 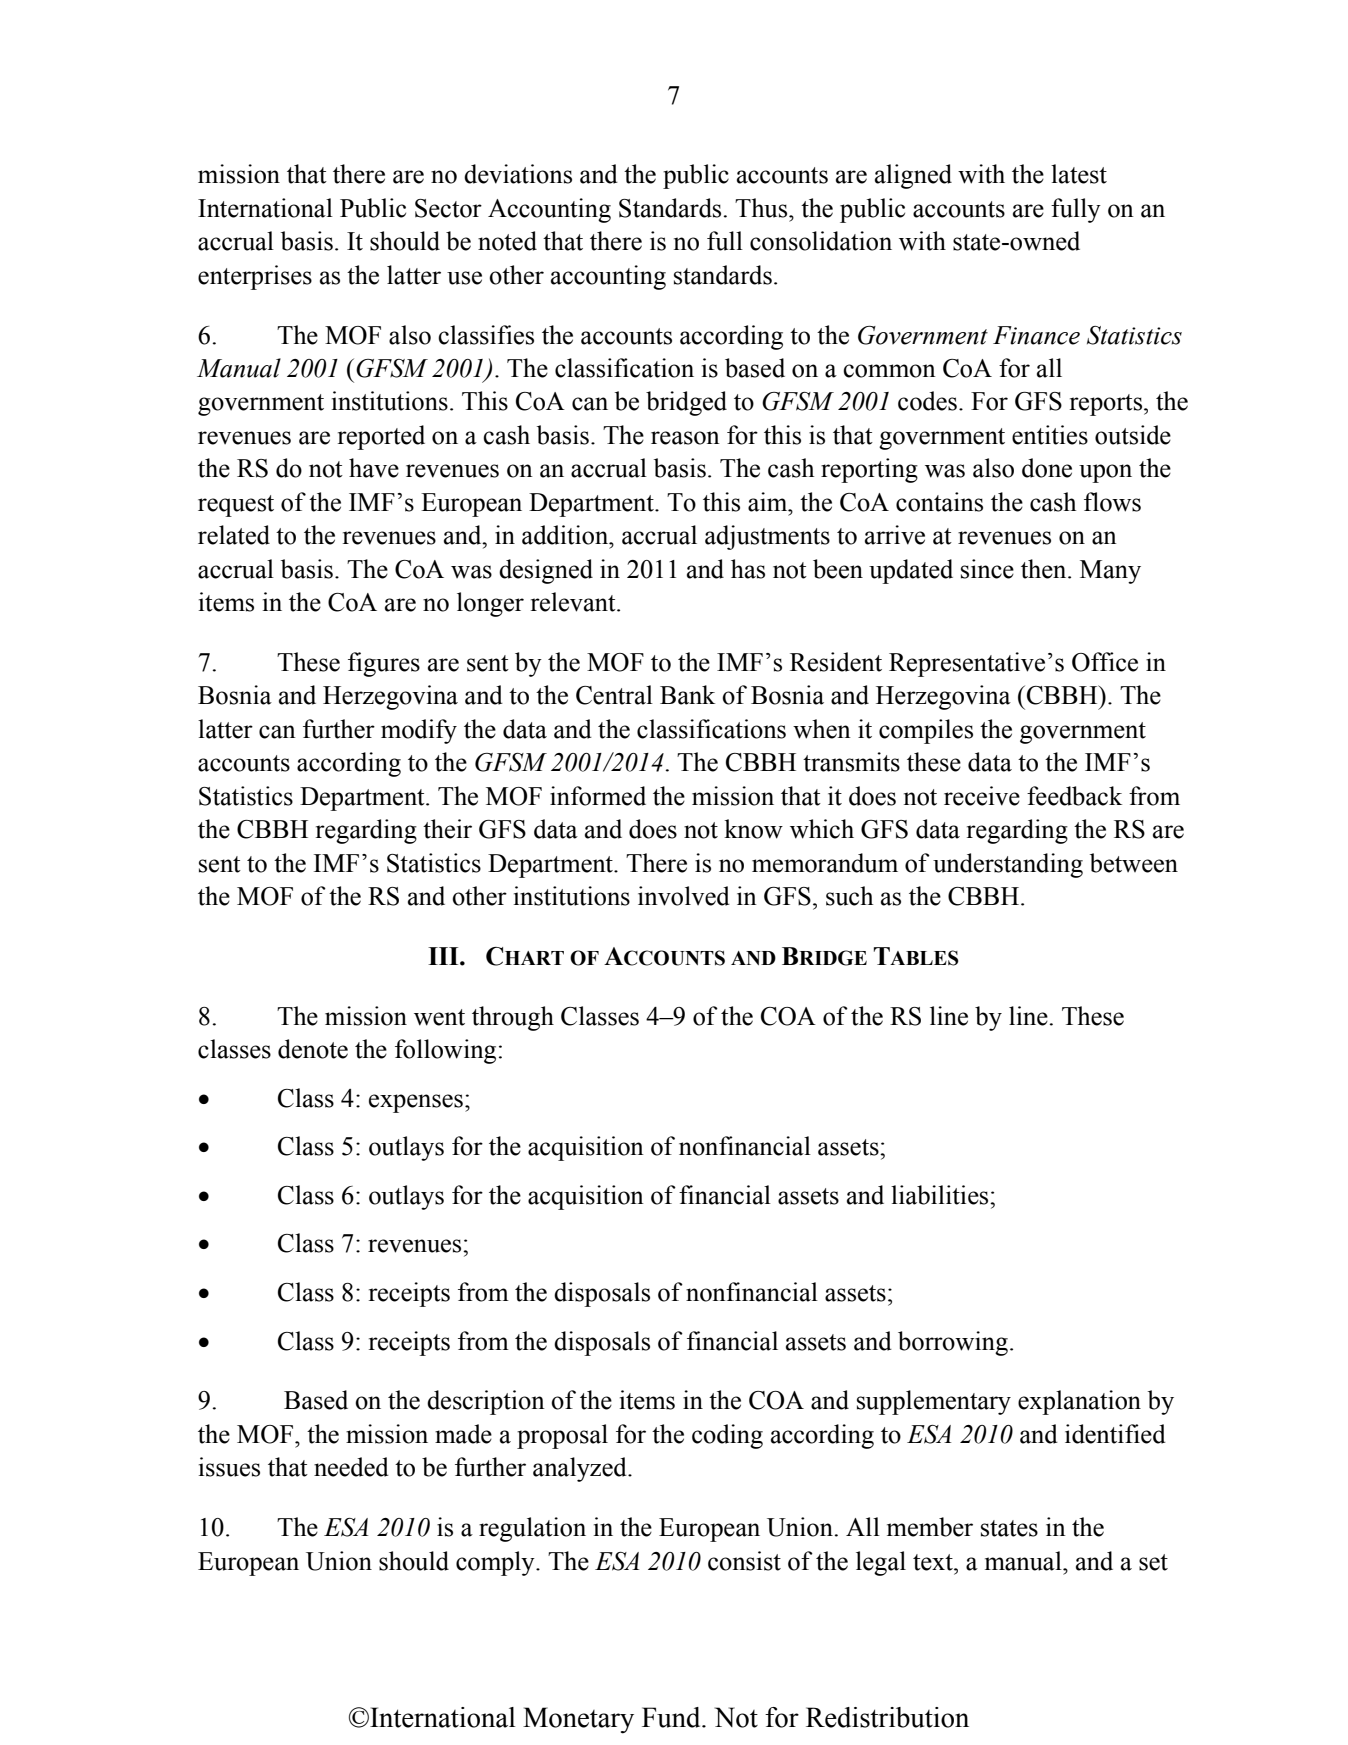 I want to click on Thus, so click(x=762, y=208).
